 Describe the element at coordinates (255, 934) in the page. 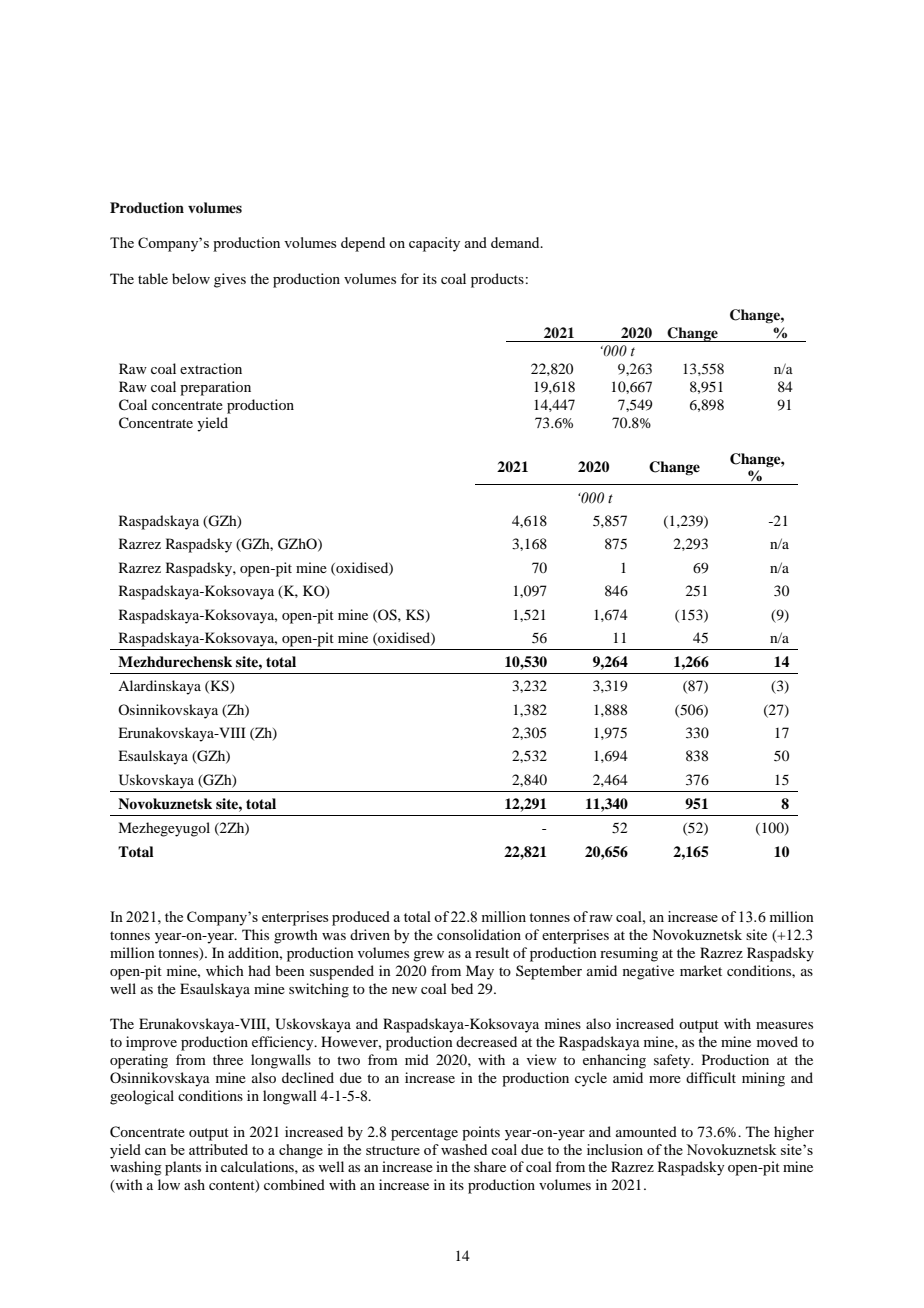

I see `This` at that location.
